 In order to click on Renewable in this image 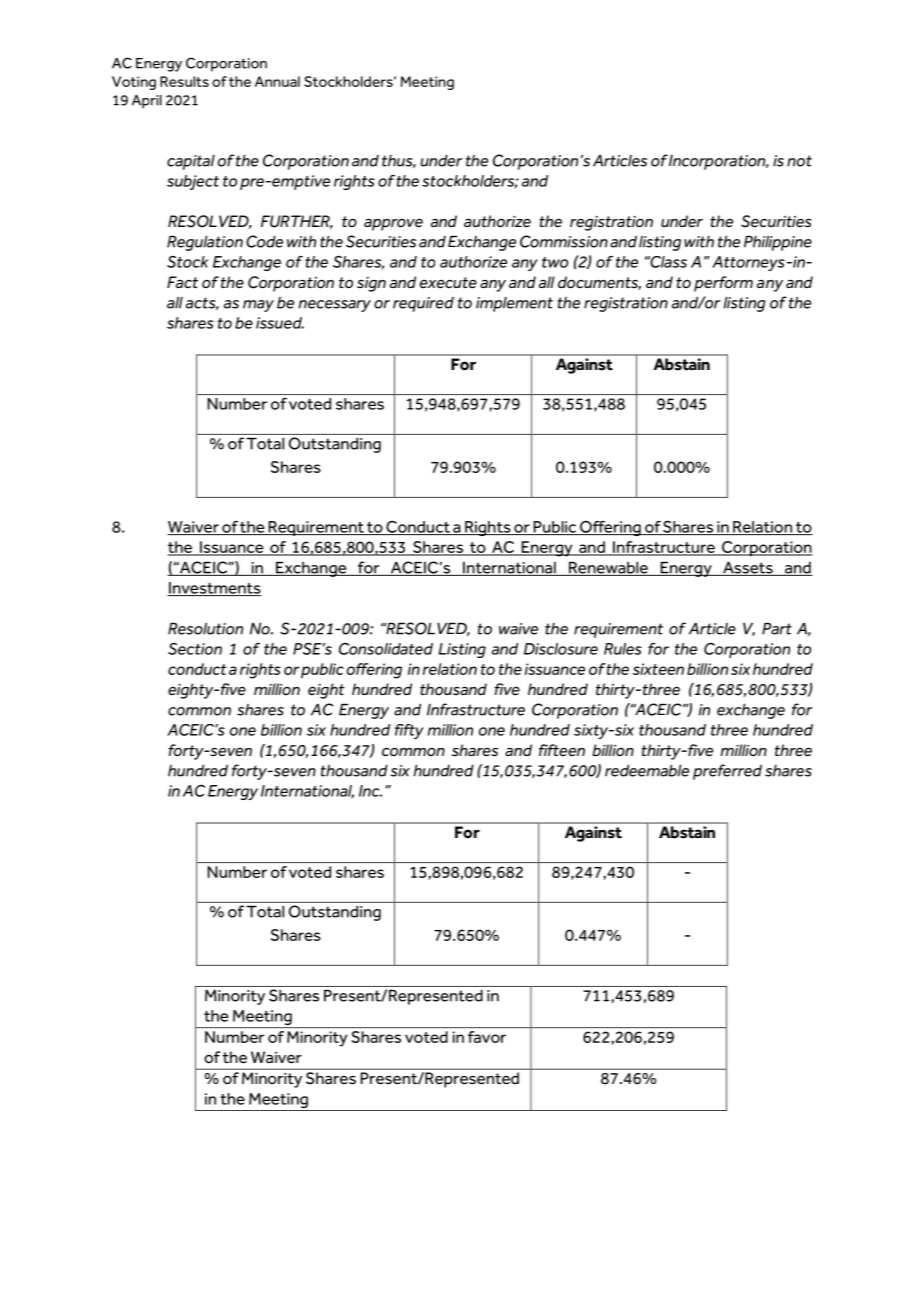, I will do `click(608, 569)`.
